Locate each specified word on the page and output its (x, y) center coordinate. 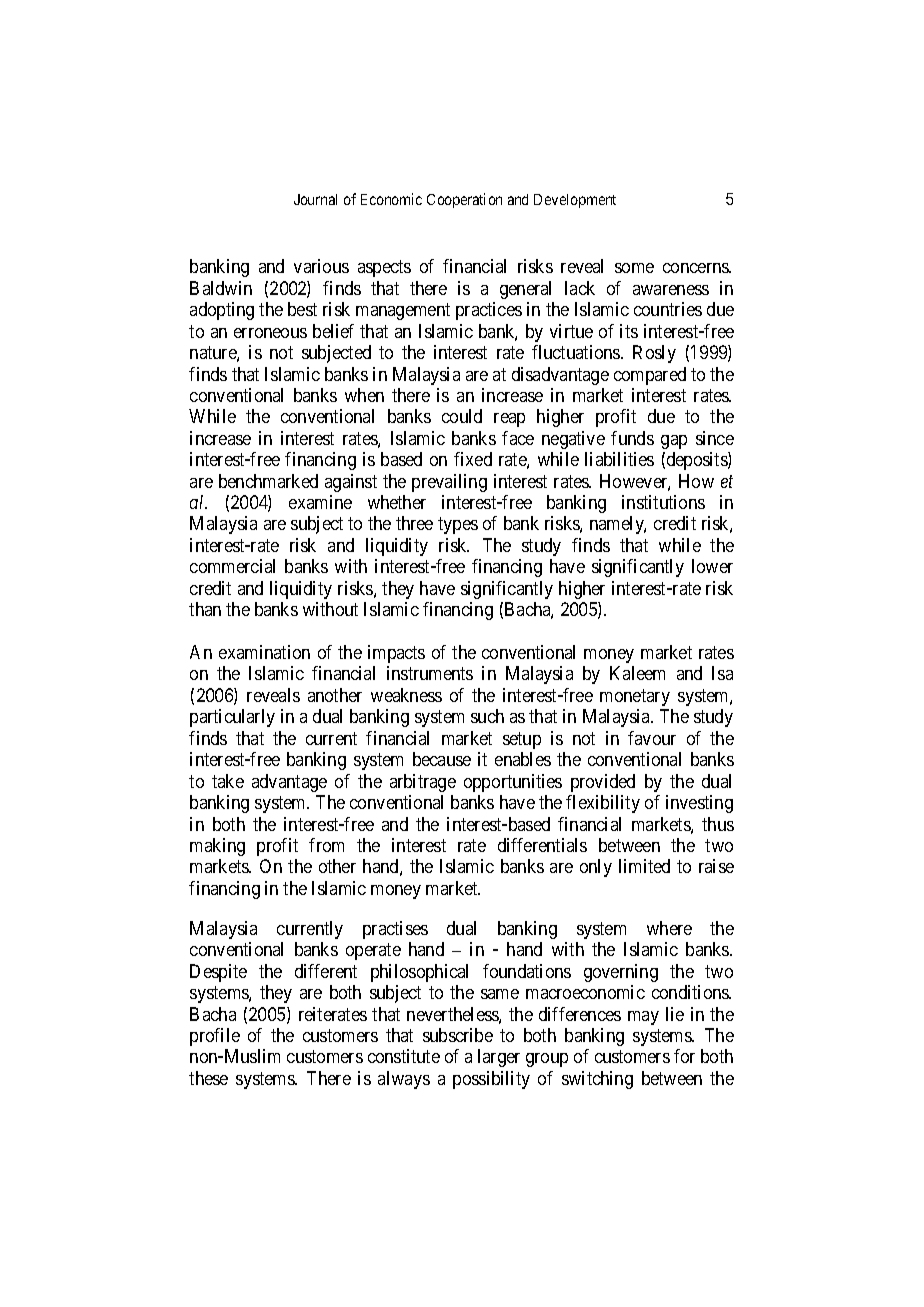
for (684, 1056)
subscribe (458, 1035)
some (634, 268)
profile (215, 1037)
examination (264, 652)
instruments (430, 673)
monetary (635, 697)
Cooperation (464, 200)
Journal (315, 199)
